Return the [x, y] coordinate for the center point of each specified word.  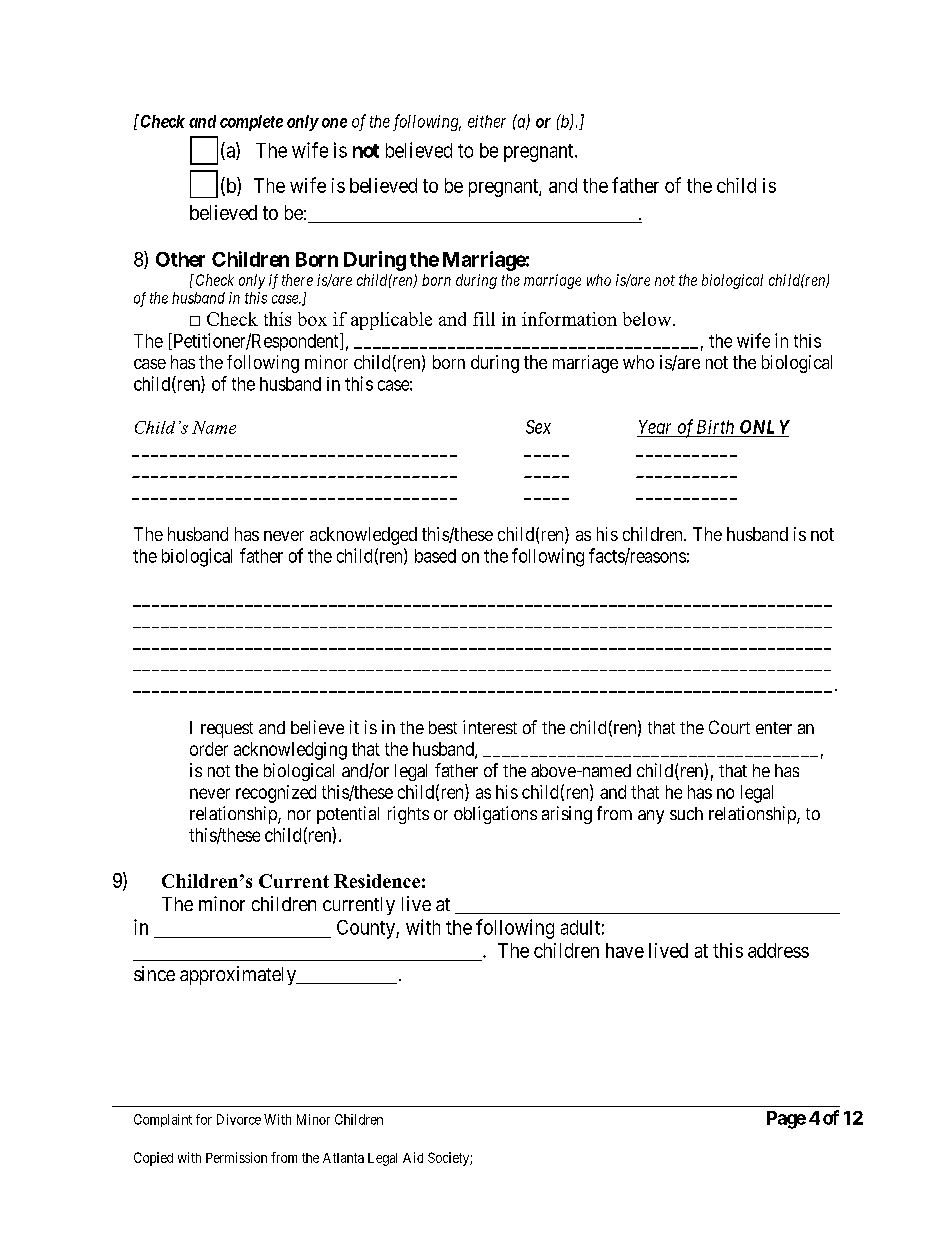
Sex [538, 427]
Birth [715, 427]
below [648, 319]
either [487, 121]
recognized [276, 794]
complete [251, 123]
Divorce [239, 1119]
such [686, 813]
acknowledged [363, 536]
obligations [495, 815]
